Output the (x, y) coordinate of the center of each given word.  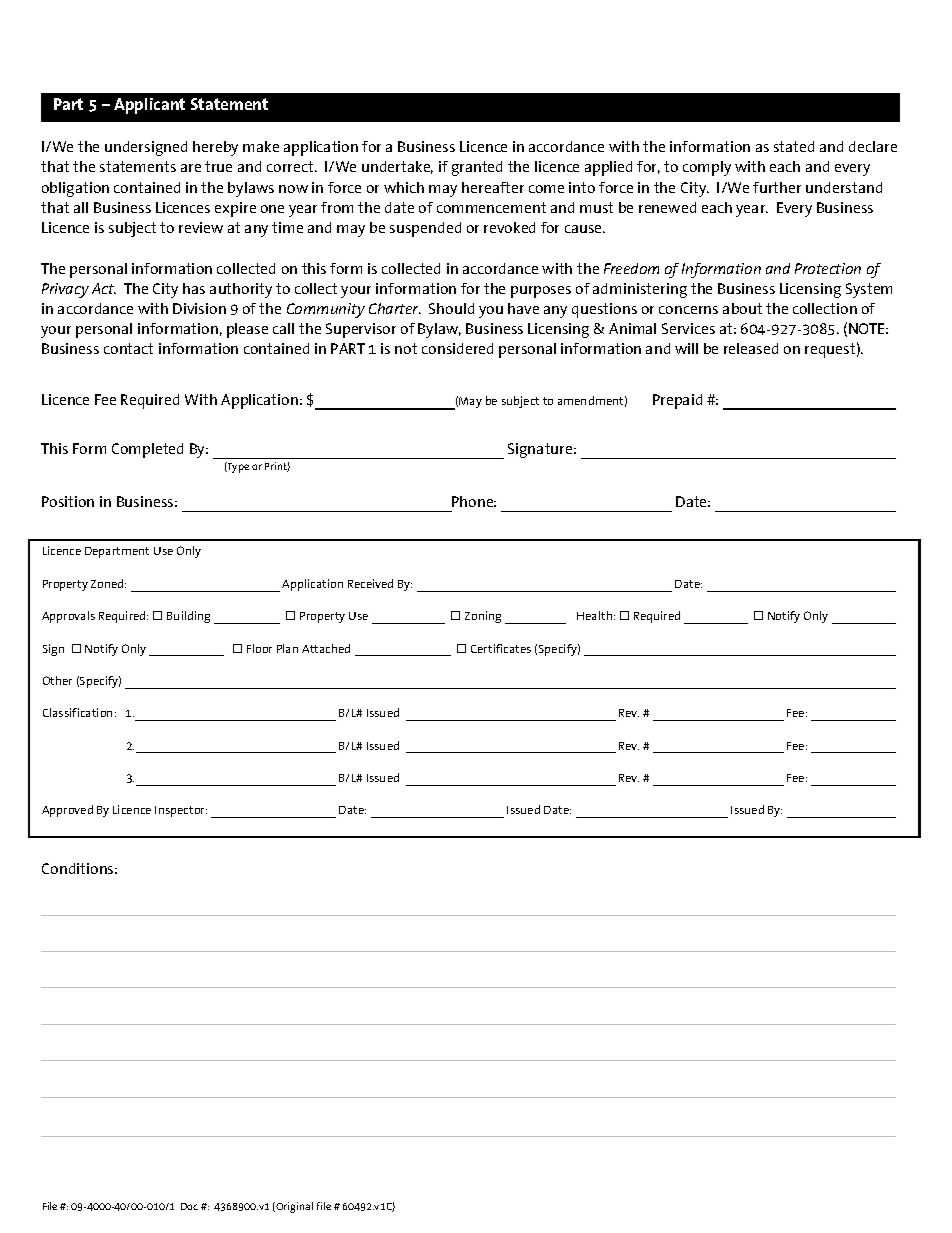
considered (457, 348)
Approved (67, 811)
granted (477, 168)
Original (293, 1207)
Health (596, 615)
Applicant (149, 106)
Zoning (483, 617)
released (751, 348)
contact (128, 348)
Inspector (181, 811)
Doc (189, 1206)
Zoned (108, 583)
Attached (326, 648)
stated (794, 146)
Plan (287, 648)
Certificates (501, 648)
